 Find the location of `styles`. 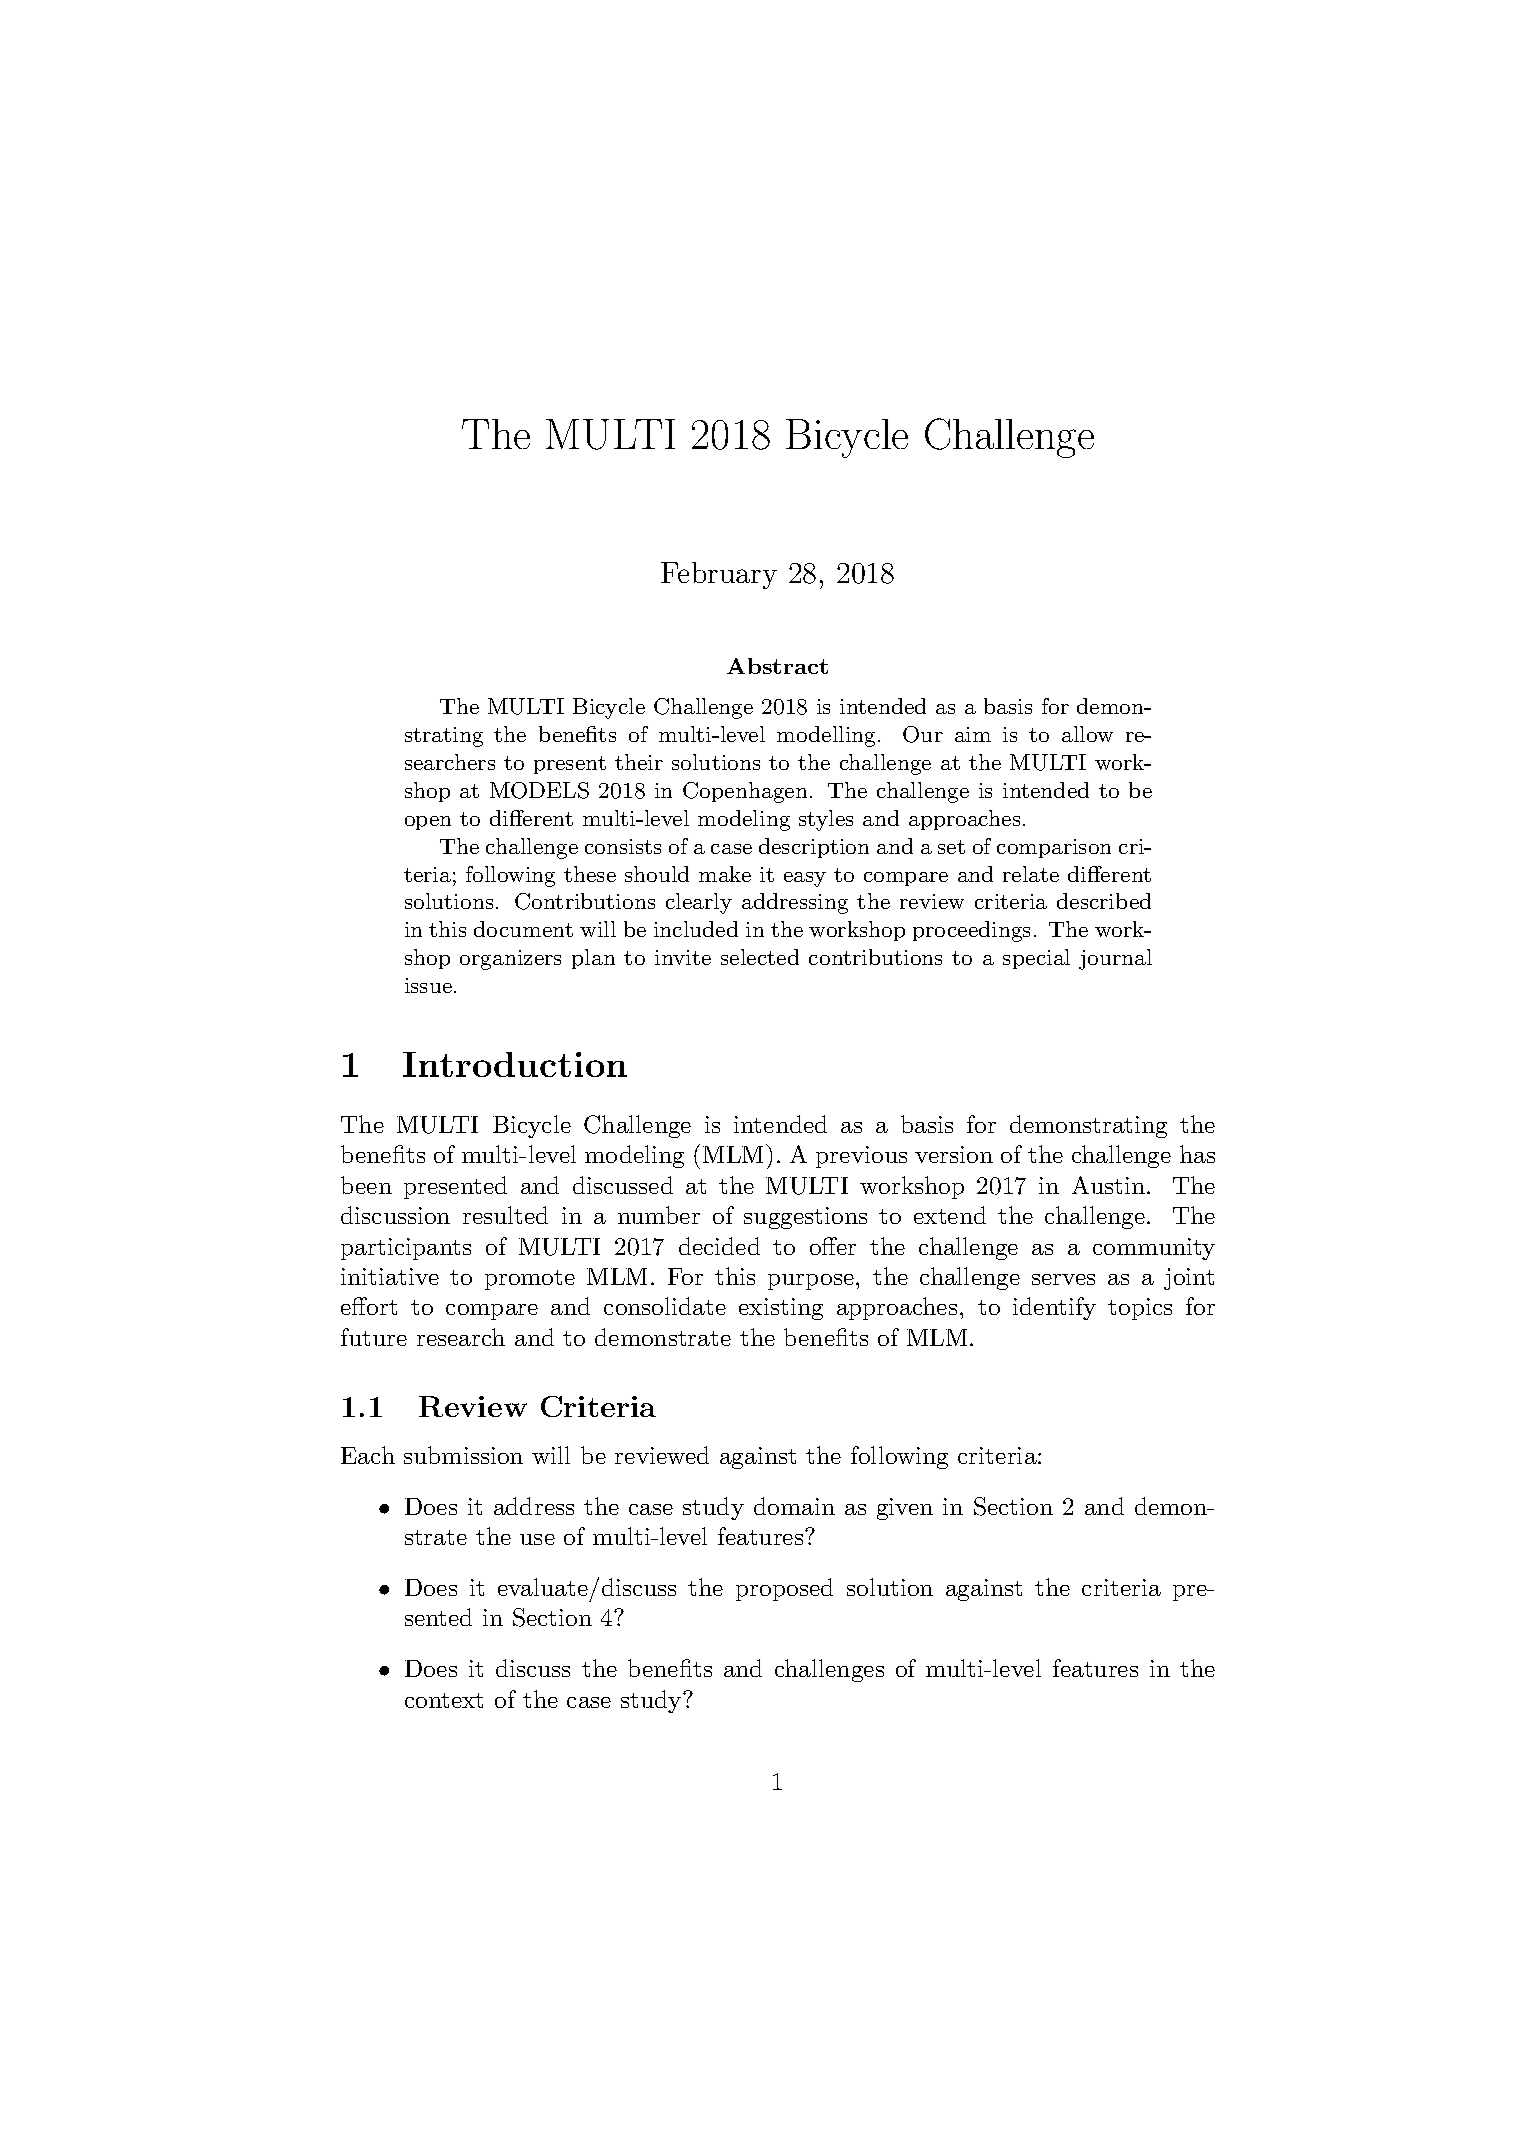

styles is located at coordinates (826, 820).
